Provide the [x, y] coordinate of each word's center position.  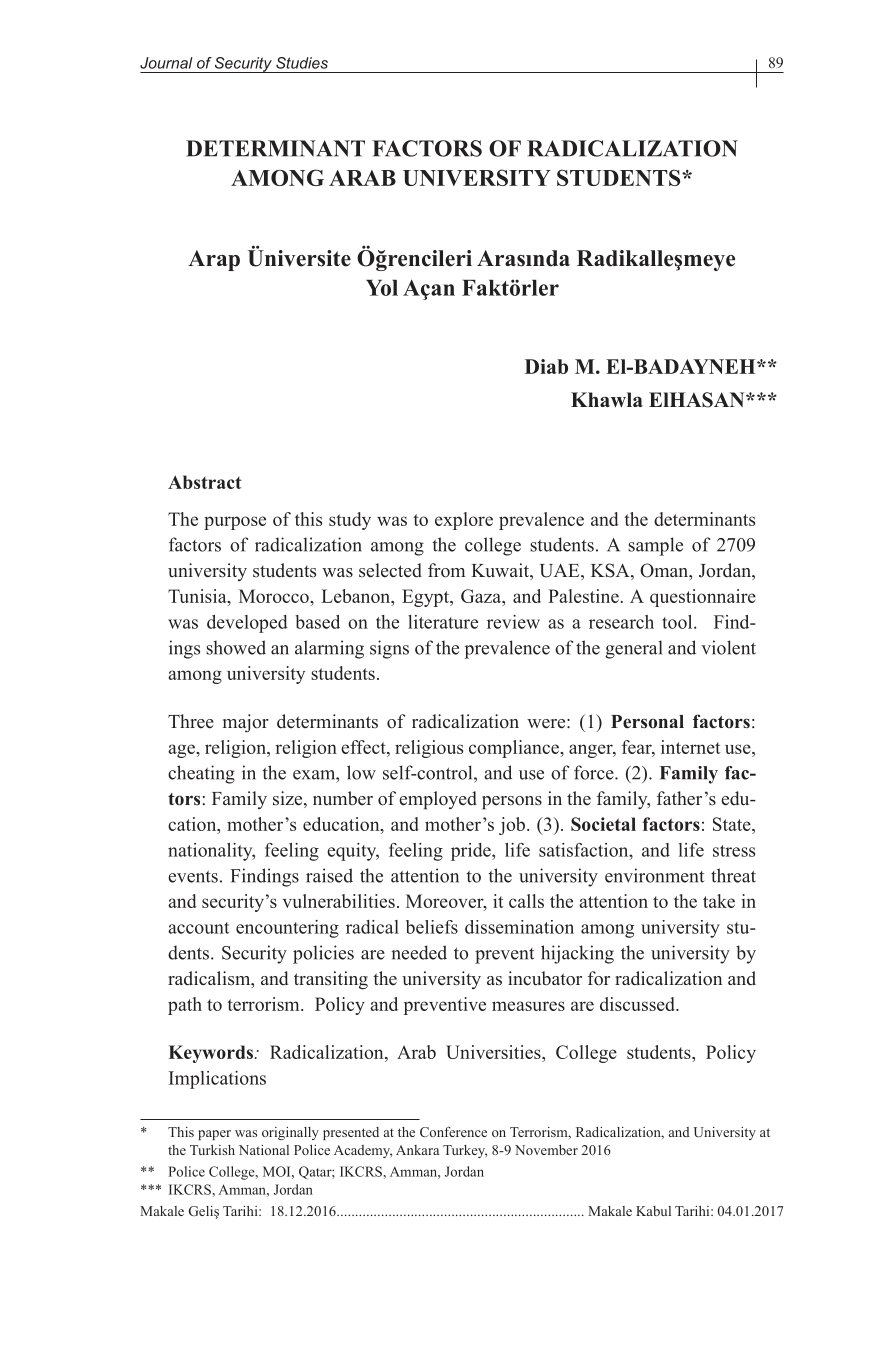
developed [247, 624]
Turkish [212, 1150]
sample [655, 546]
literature [443, 622]
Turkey [465, 1151]
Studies [302, 63]
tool [678, 622]
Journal [166, 63]
